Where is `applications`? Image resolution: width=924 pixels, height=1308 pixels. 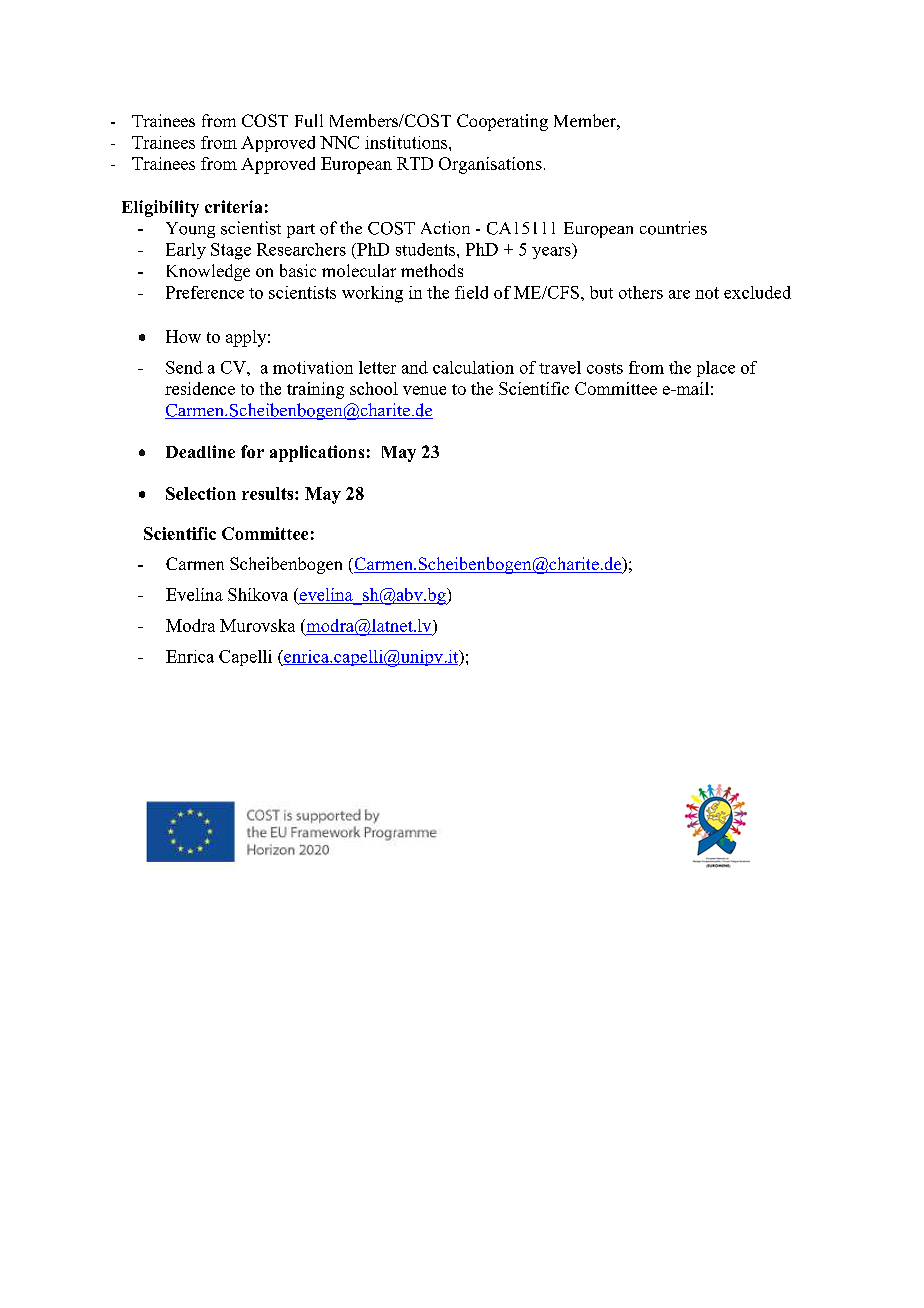 applications is located at coordinates (317, 453).
